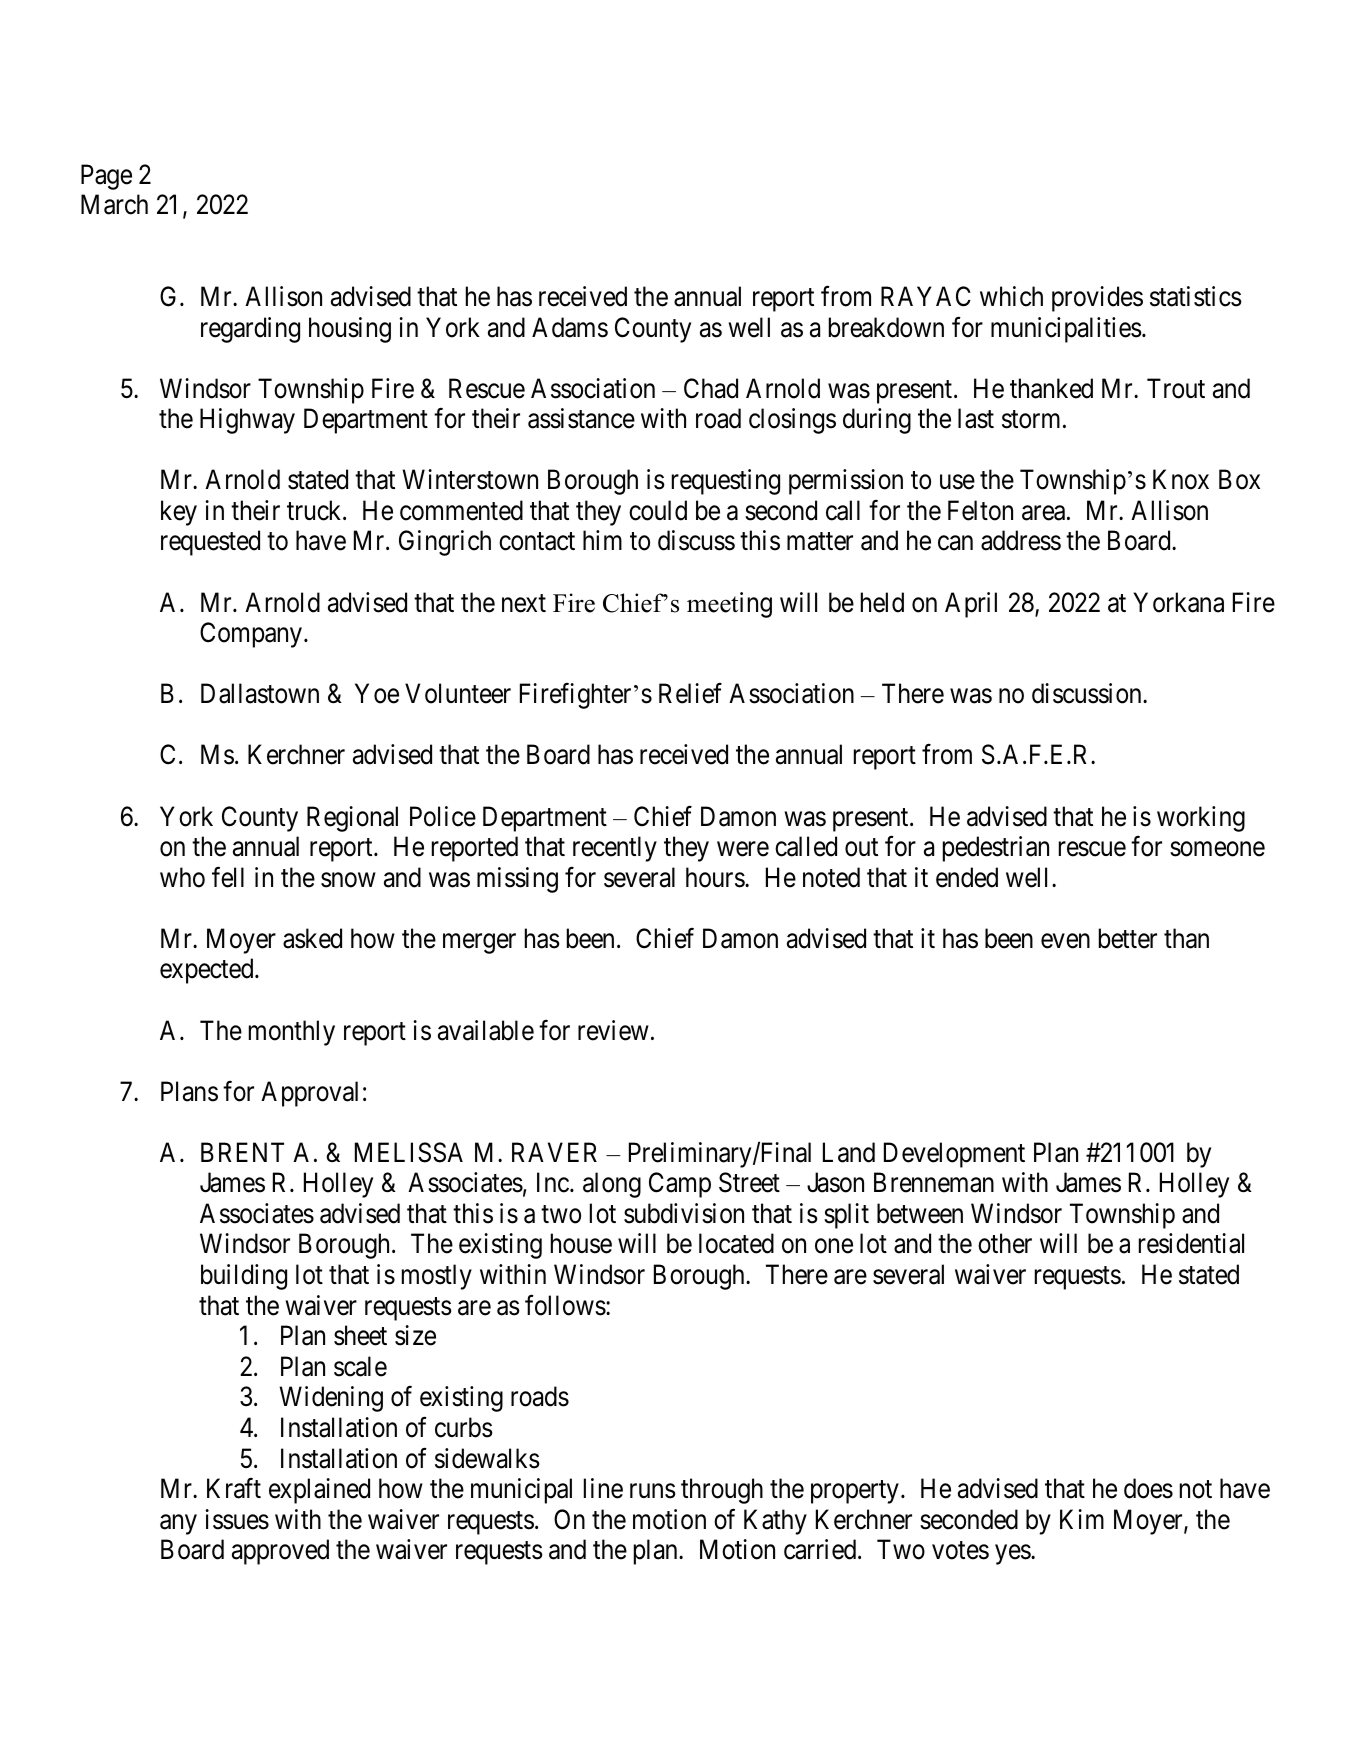 The width and height of the screenshot is (1355, 1754). I want to click on runs, so click(653, 1491).
